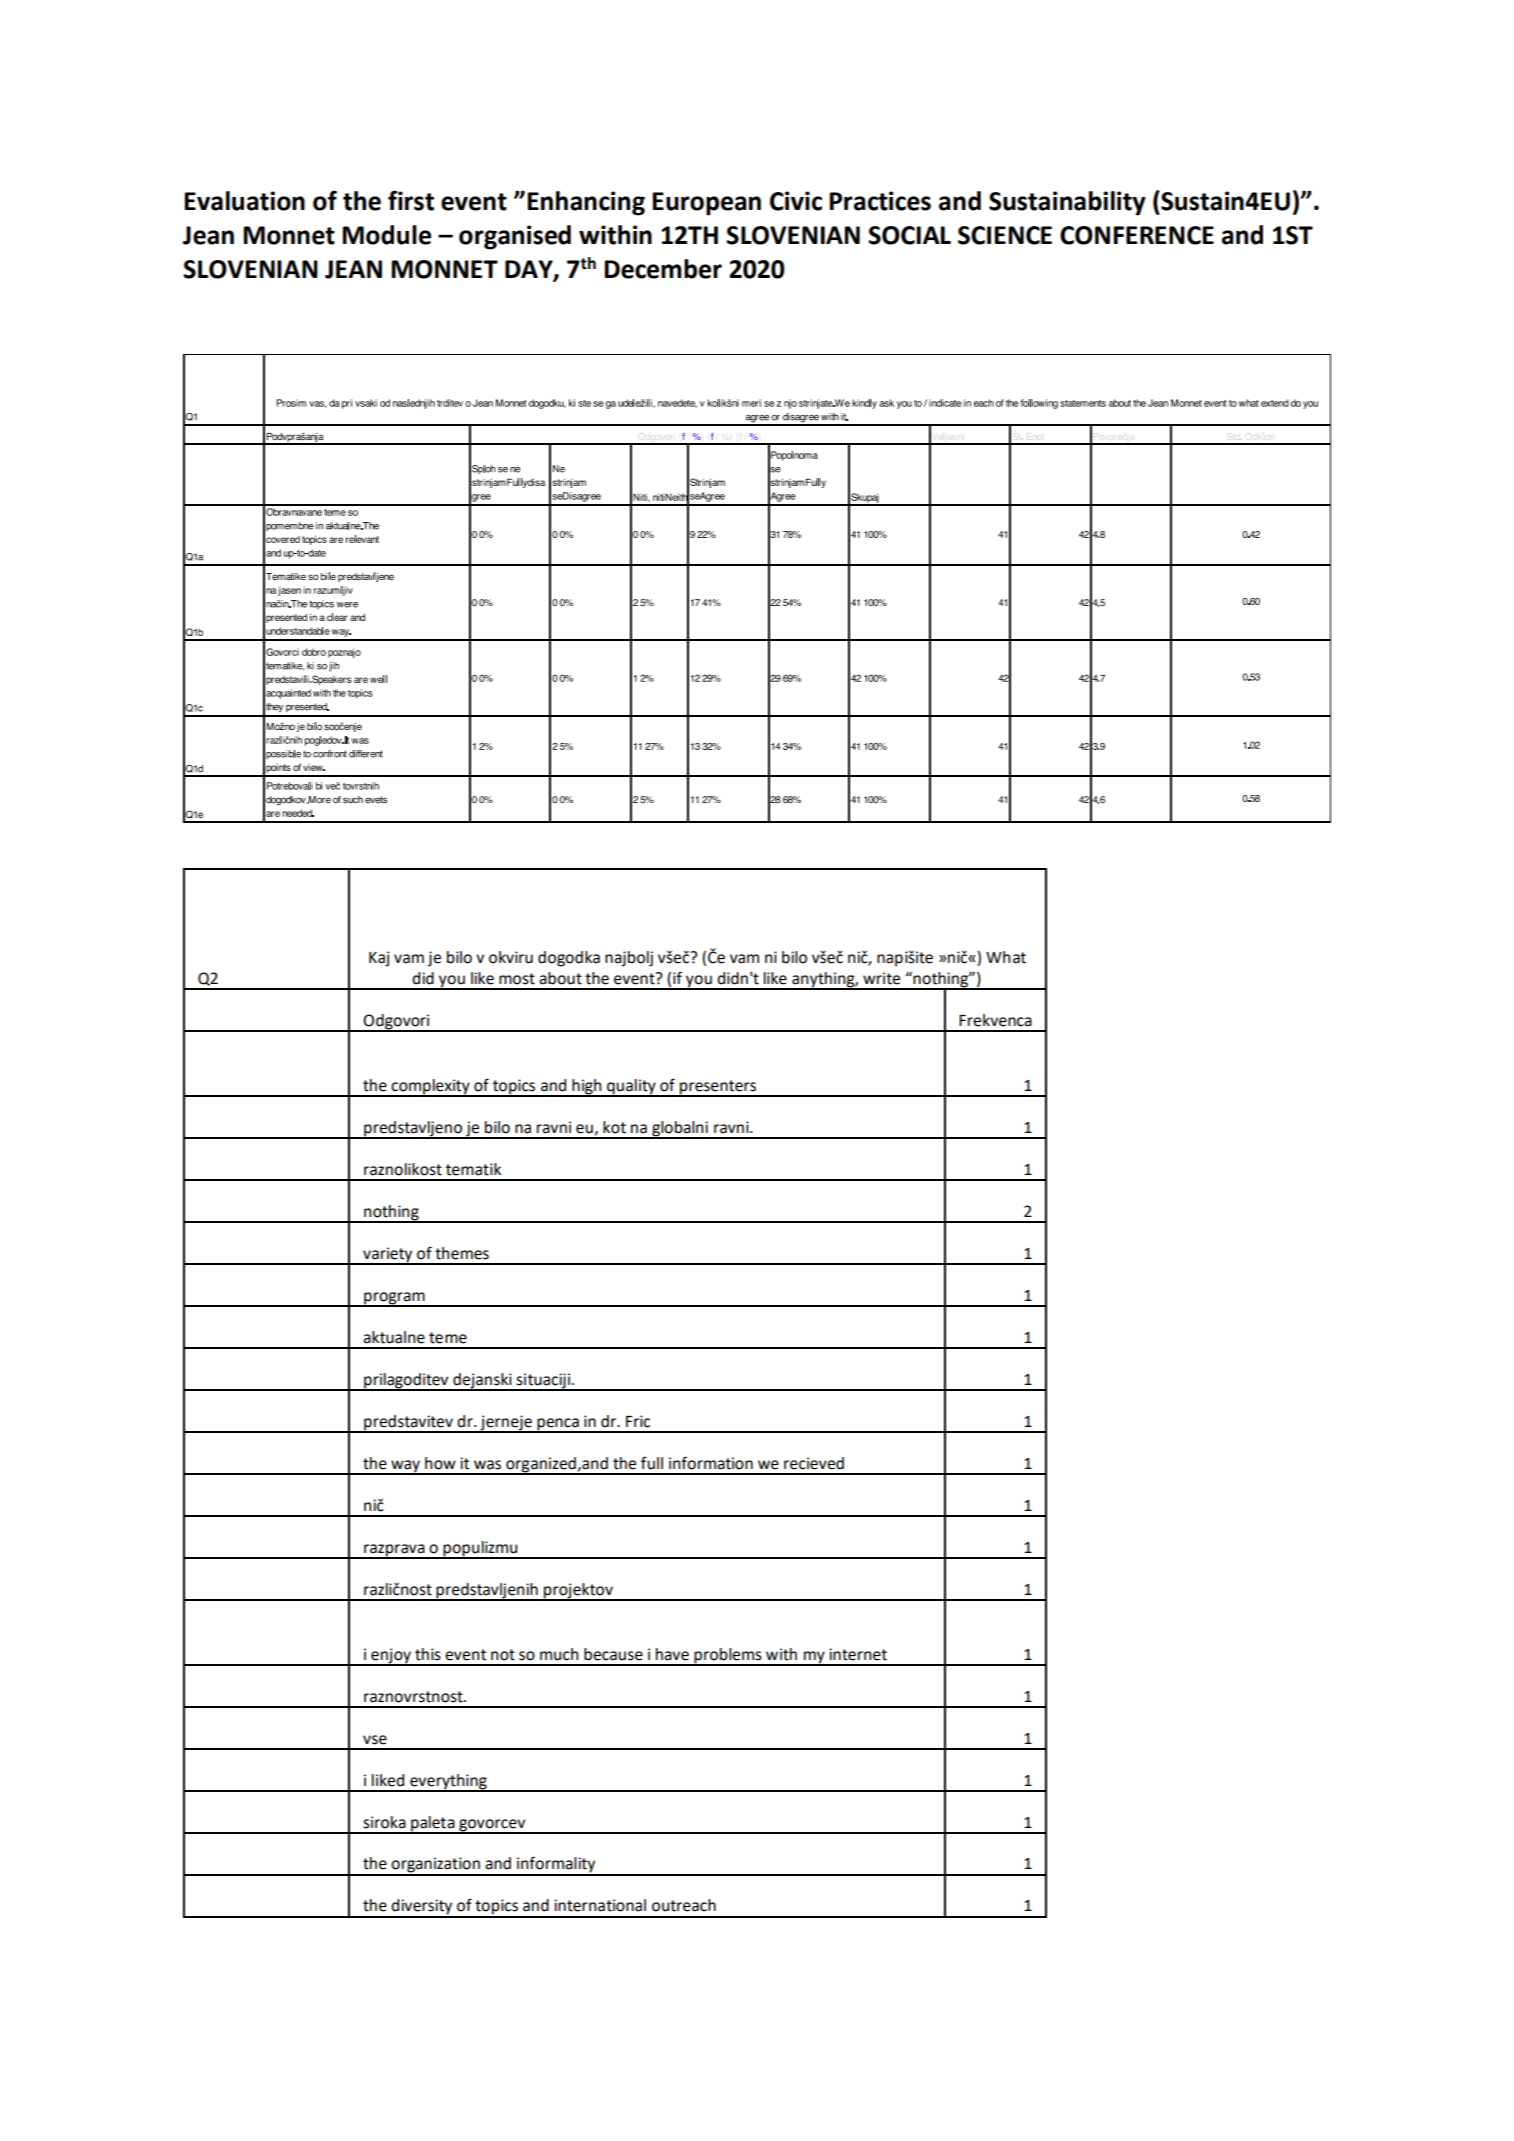 Image resolution: width=1514 pixels, height=2141 pixels. I want to click on kot, so click(614, 1127).
